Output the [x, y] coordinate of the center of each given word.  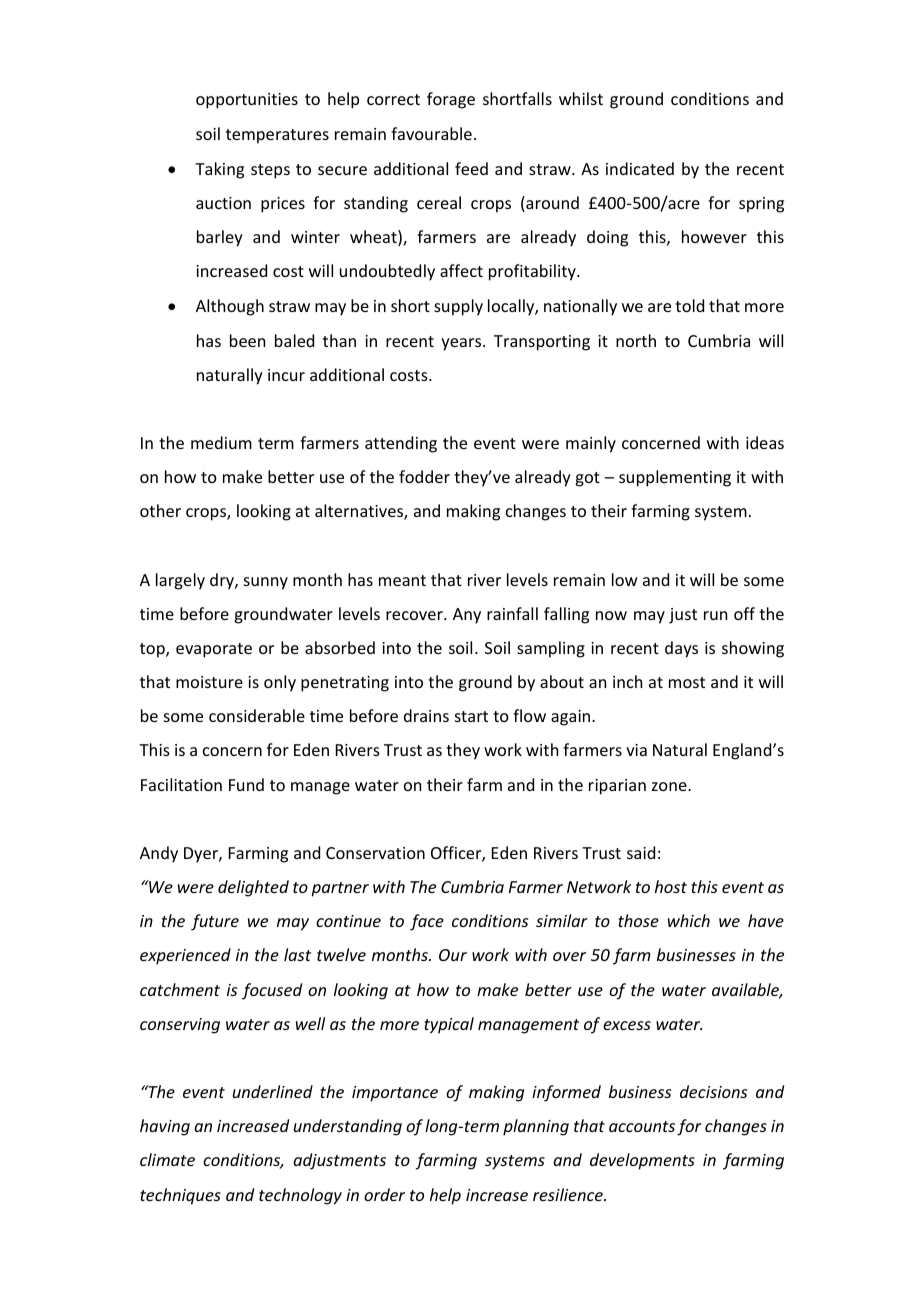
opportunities [247, 101]
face [427, 922]
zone [670, 786]
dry [223, 581]
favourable [431, 133]
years [462, 344]
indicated [640, 168]
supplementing [675, 478]
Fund [246, 784]
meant [402, 580]
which [689, 920]
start [471, 716]
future [215, 922]
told [689, 305]
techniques [180, 1196]
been [247, 340]
